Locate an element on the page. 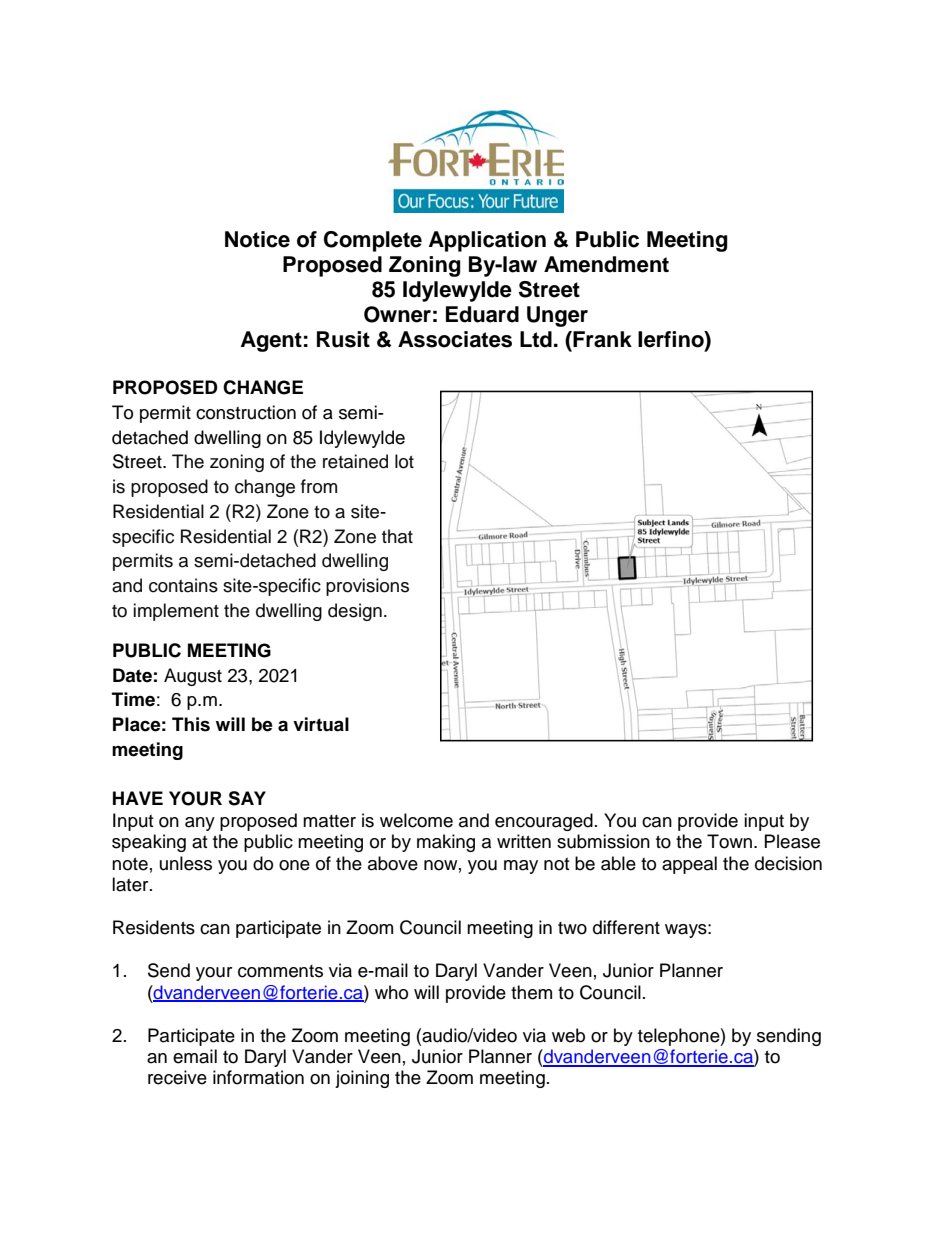 The width and height of the document is (952, 1233). Application is located at coordinates (487, 241).
